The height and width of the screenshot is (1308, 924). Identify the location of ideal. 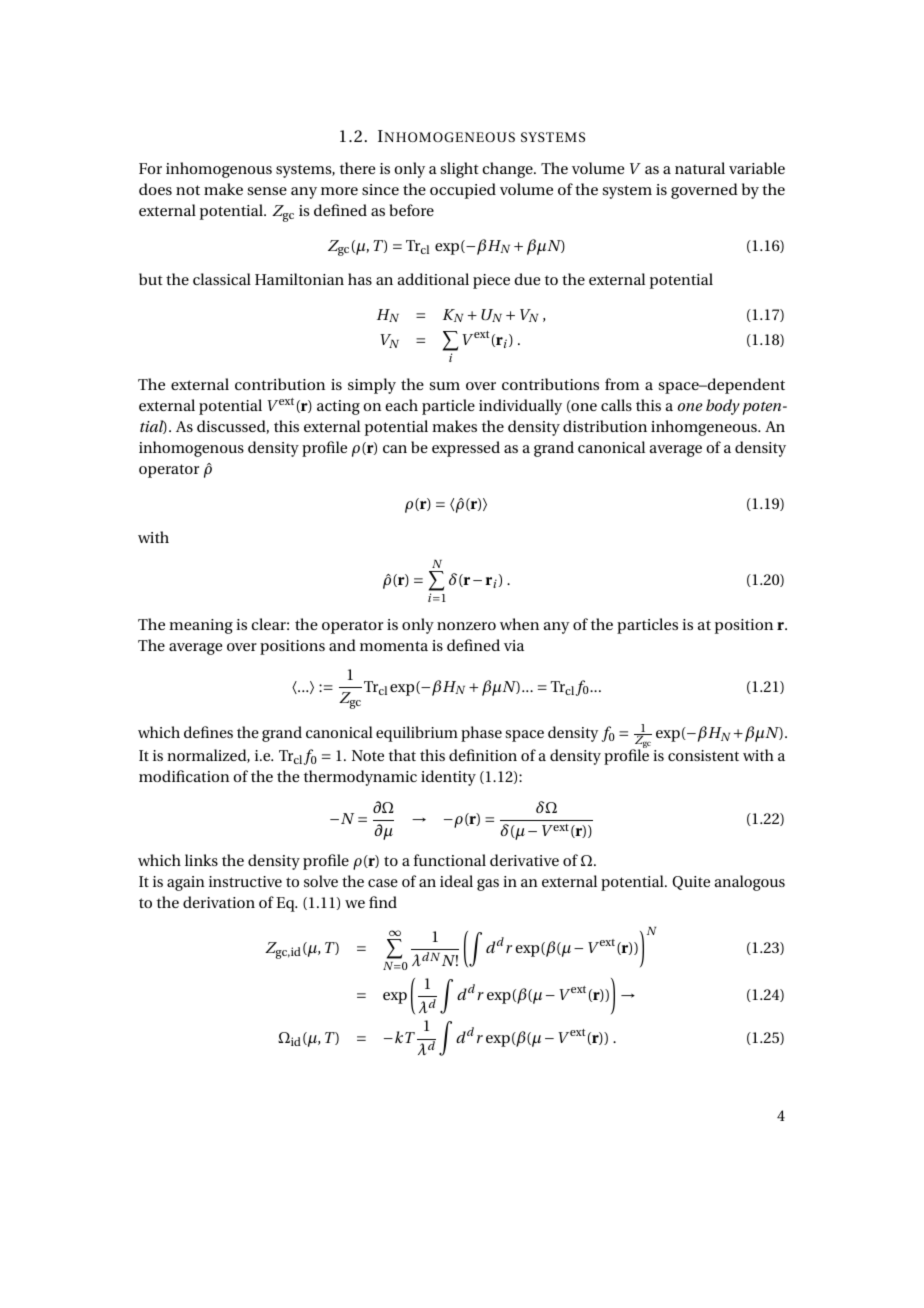
(456, 881).
